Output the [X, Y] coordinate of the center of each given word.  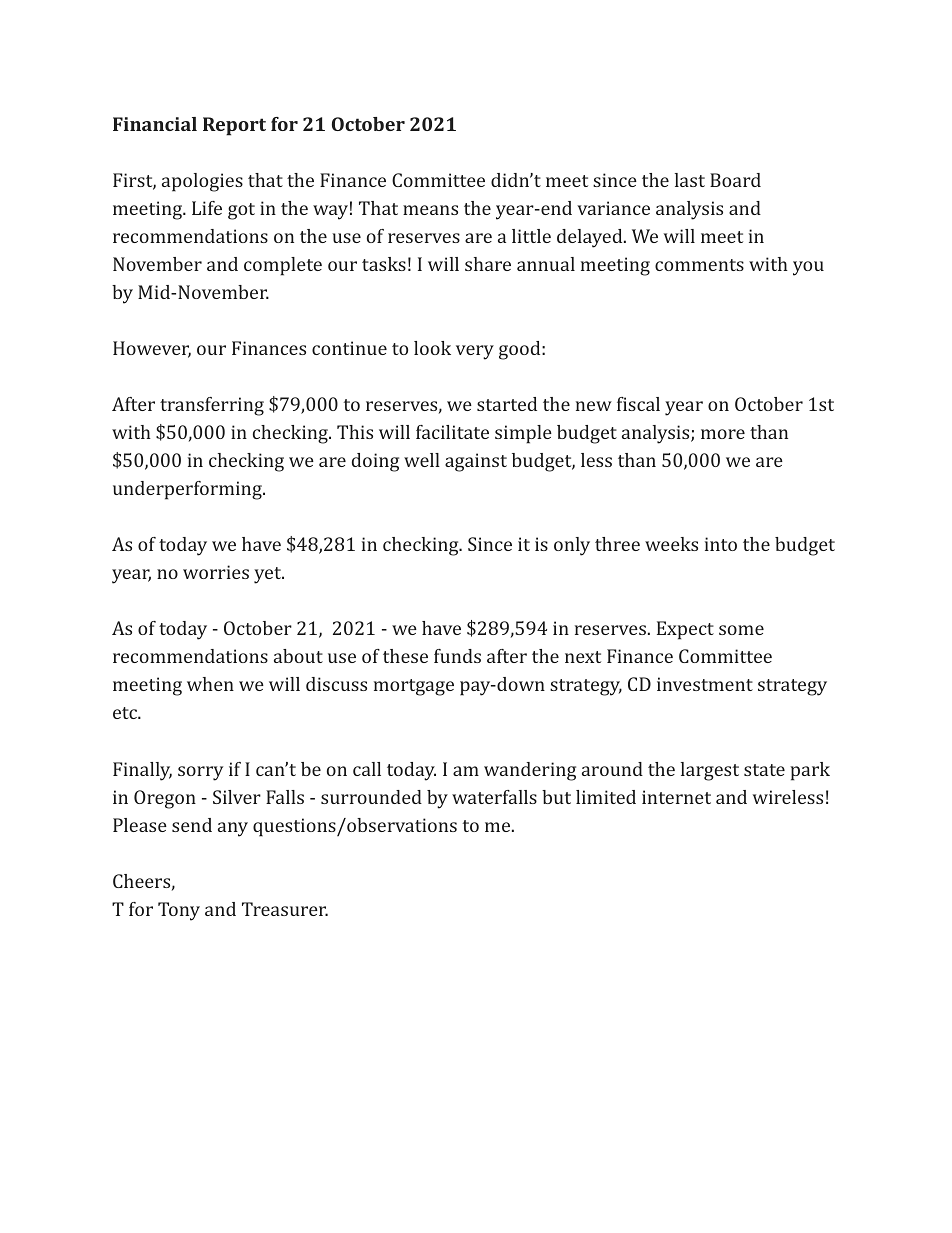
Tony [179, 911]
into [721, 544]
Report [234, 126]
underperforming [188, 490]
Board [735, 180]
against [476, 462]
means [430, 210]
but [556, 797]
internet [676, 797]
